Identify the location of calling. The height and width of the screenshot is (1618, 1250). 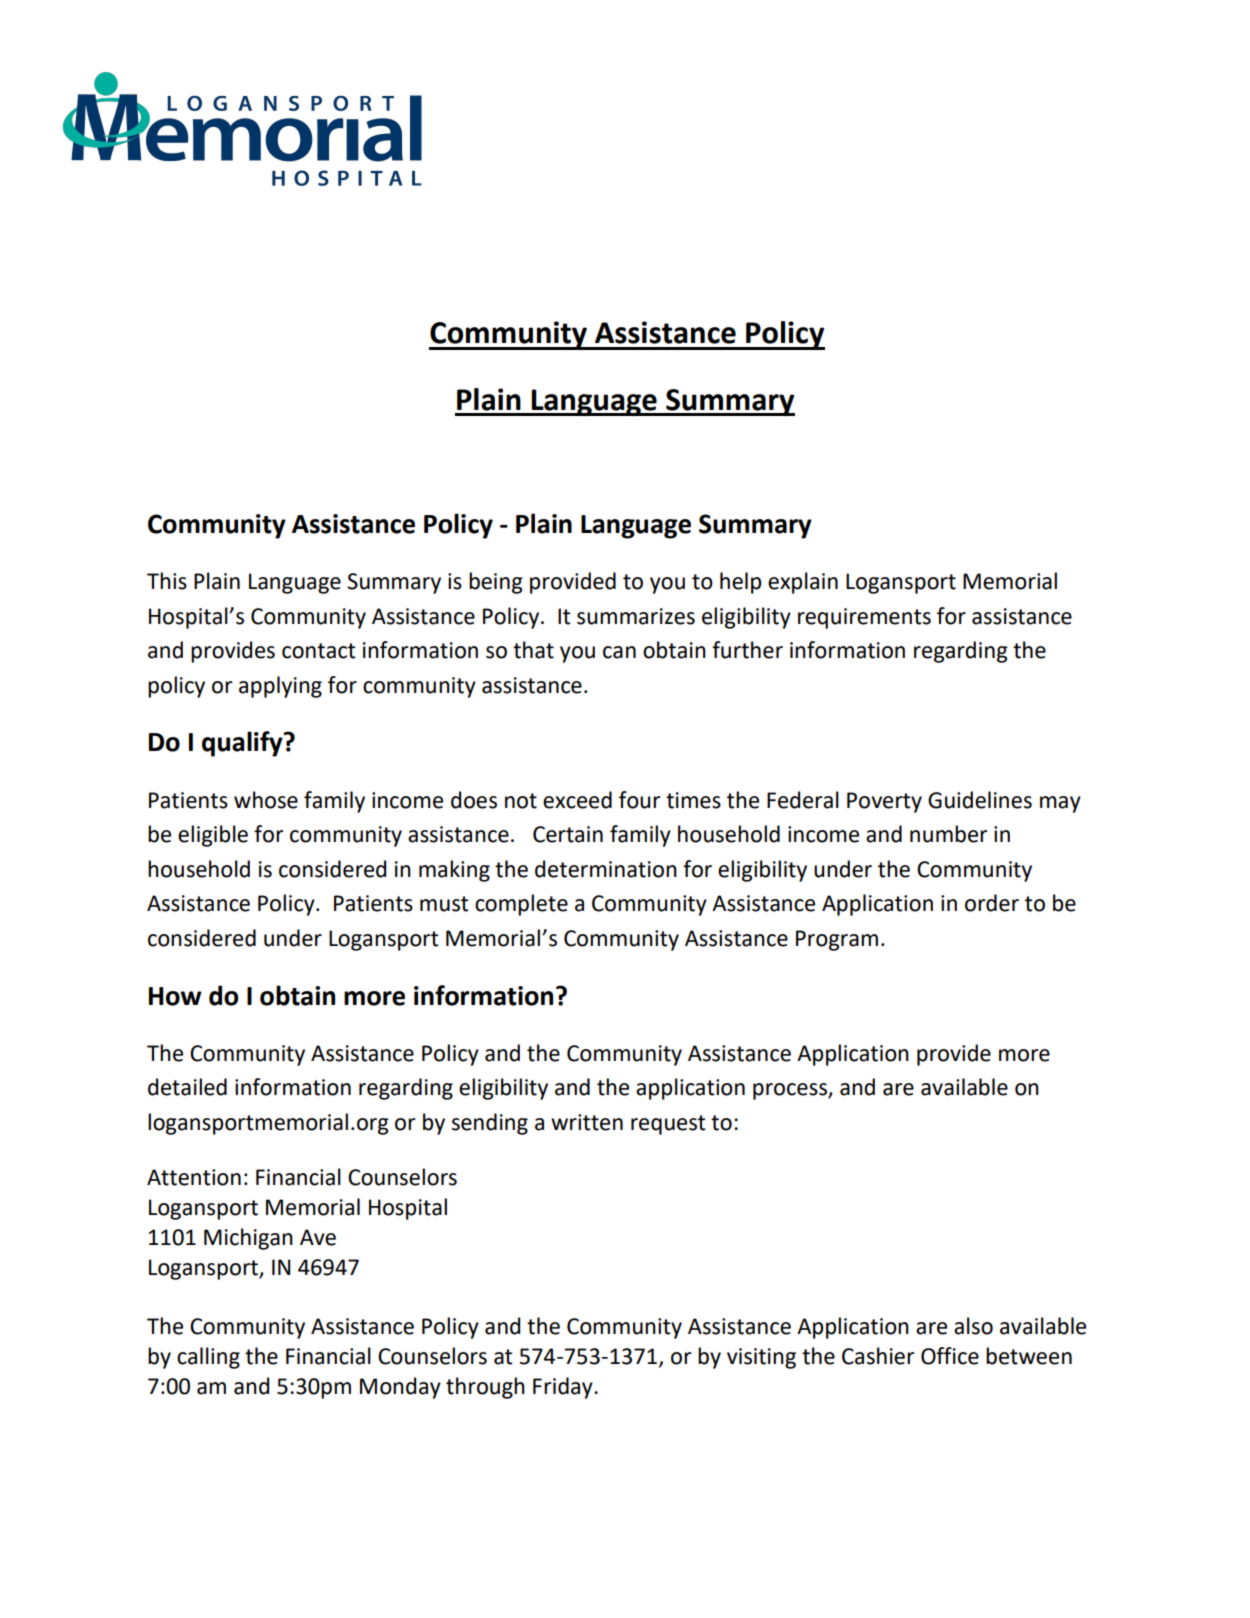
(208, 1358).
